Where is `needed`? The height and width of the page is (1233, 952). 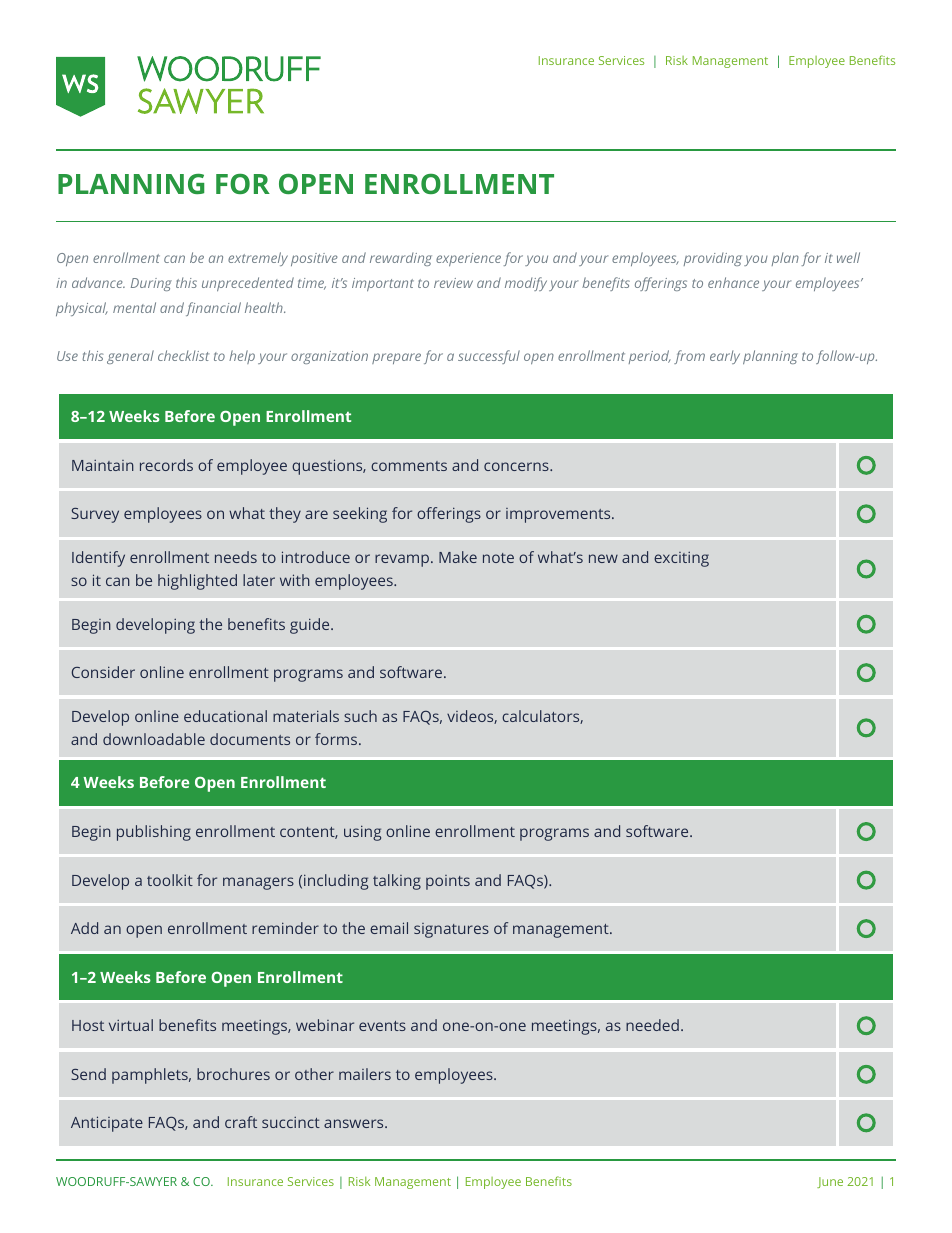
needed is located at coordinates (652, 1025).
